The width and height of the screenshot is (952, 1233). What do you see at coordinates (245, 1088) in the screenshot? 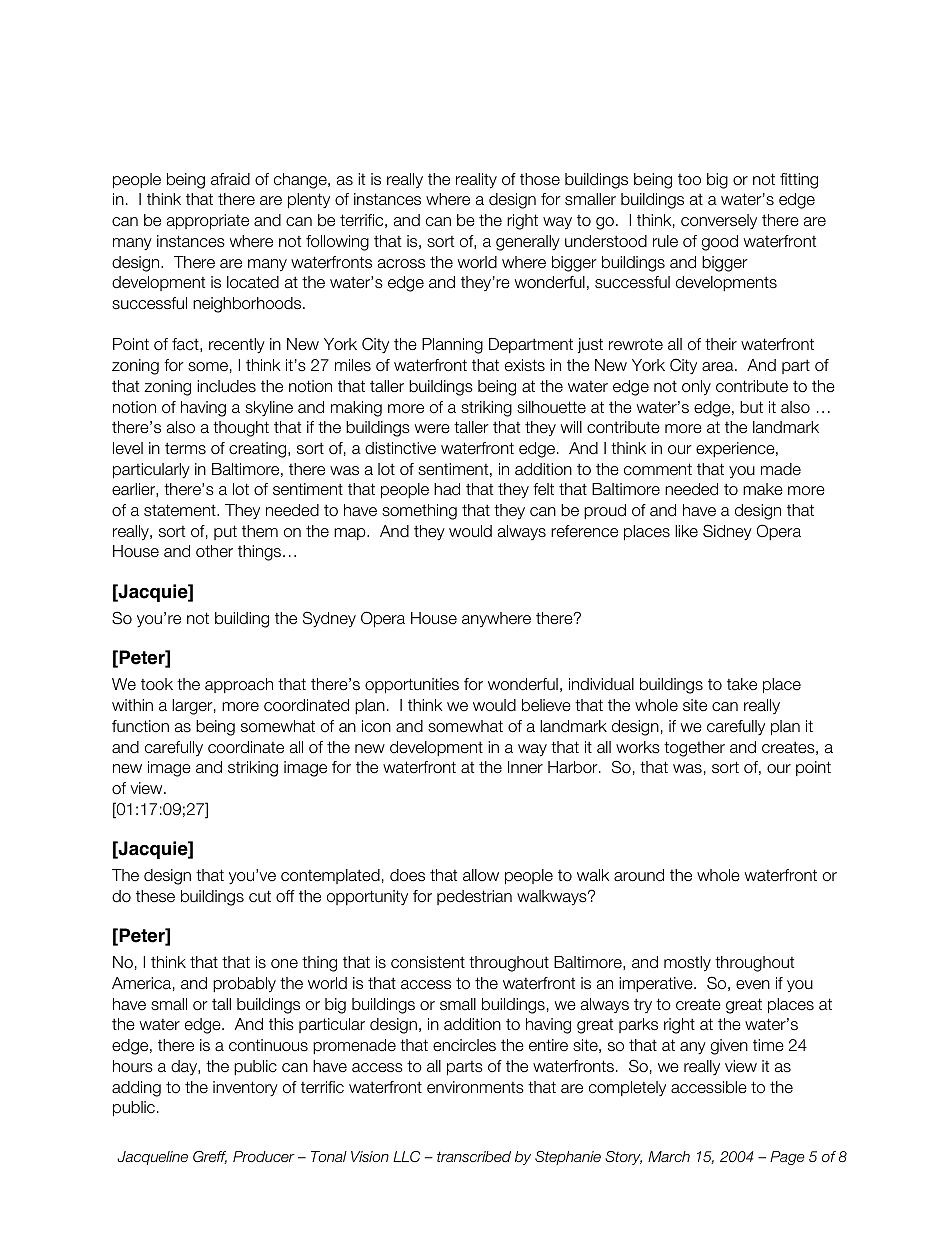
I see `inventory` at bounding box center [245, 1088].
